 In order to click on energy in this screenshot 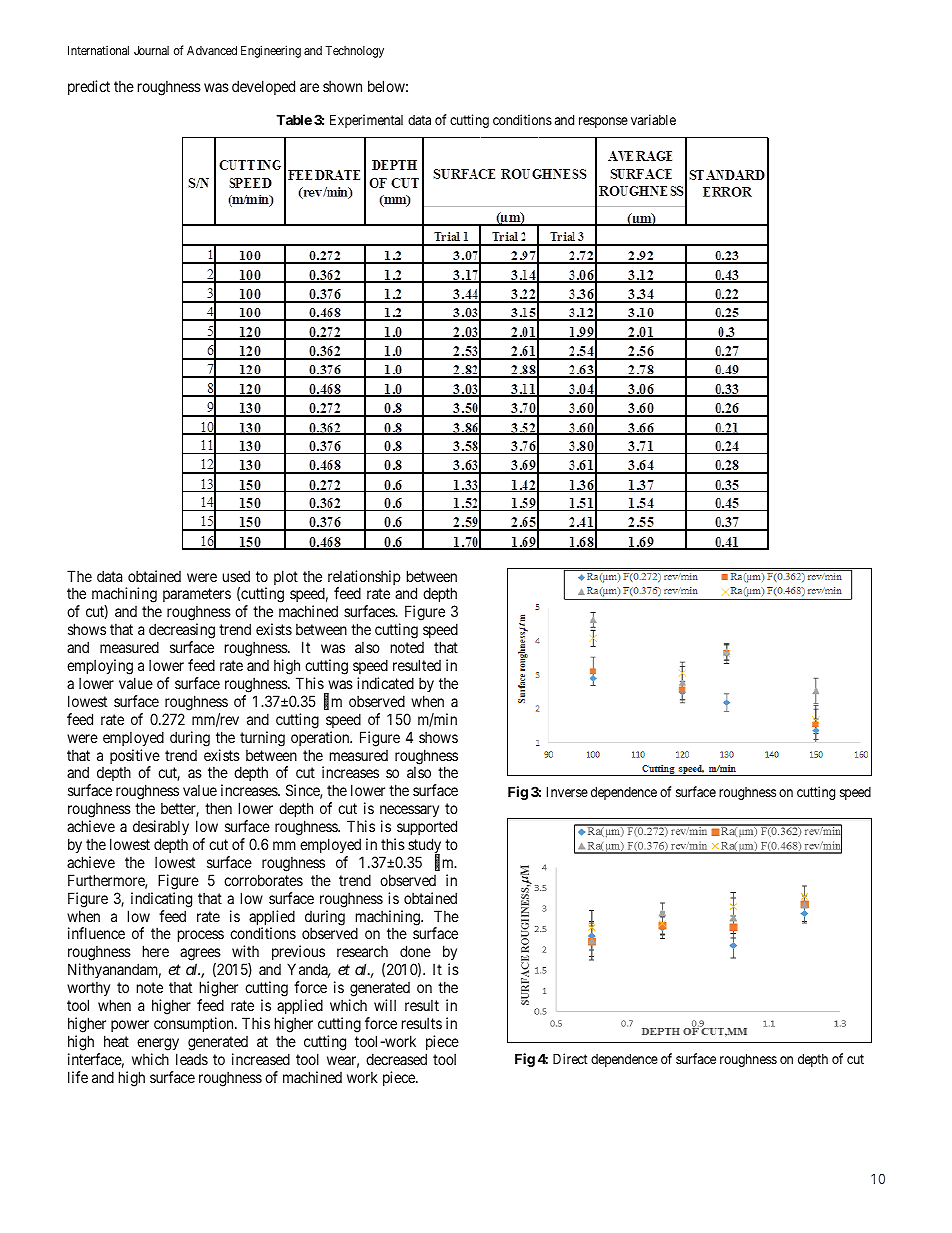, I will do `click(158, 1044)`.
